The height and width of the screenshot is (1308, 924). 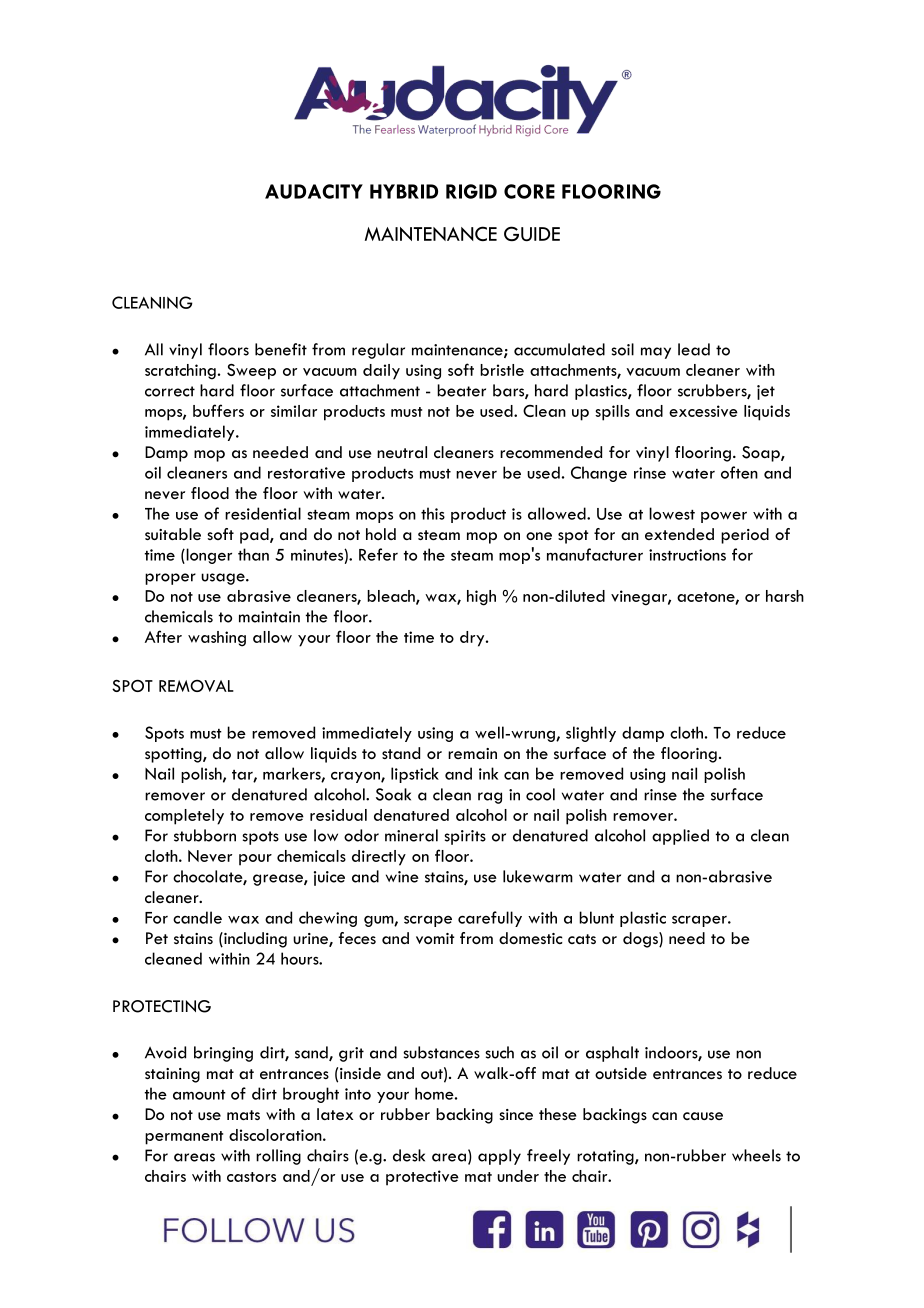 What do you see at coordinates (694, 349) in the screenshot?
I see `lead` at bounding box center [694, 349].
